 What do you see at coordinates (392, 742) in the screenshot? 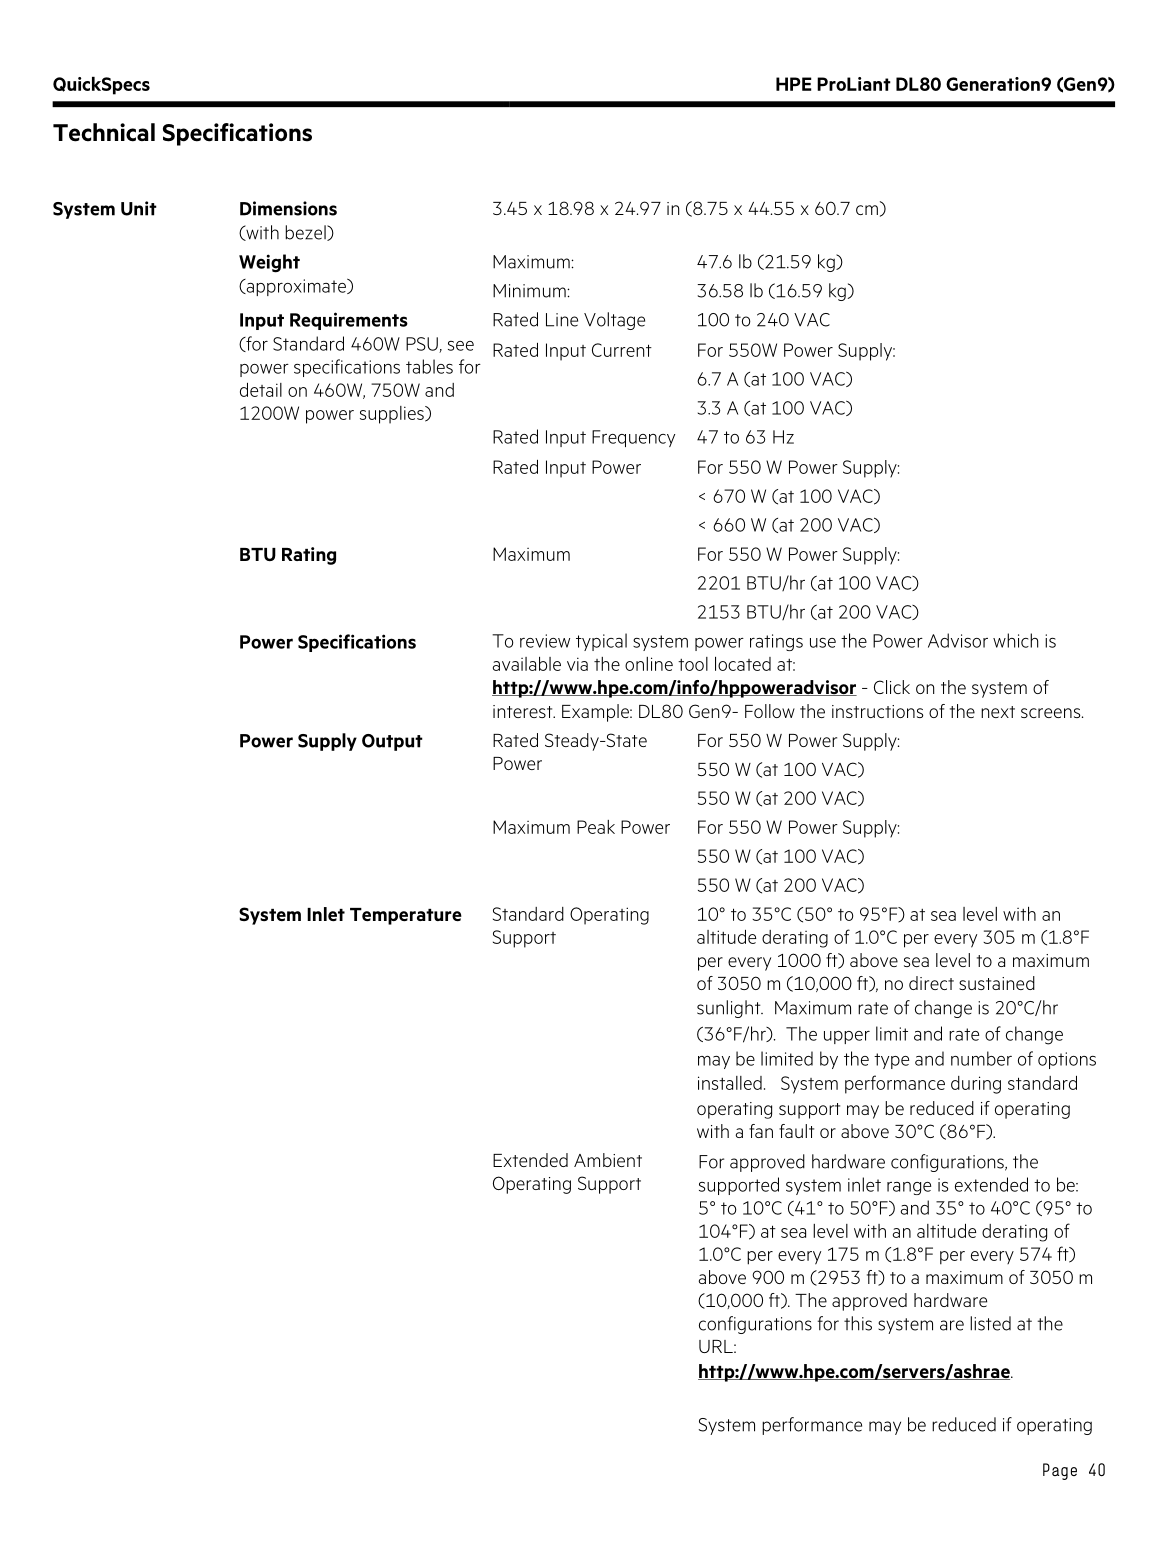
I see `Output` at bounding box center [392, 742].
